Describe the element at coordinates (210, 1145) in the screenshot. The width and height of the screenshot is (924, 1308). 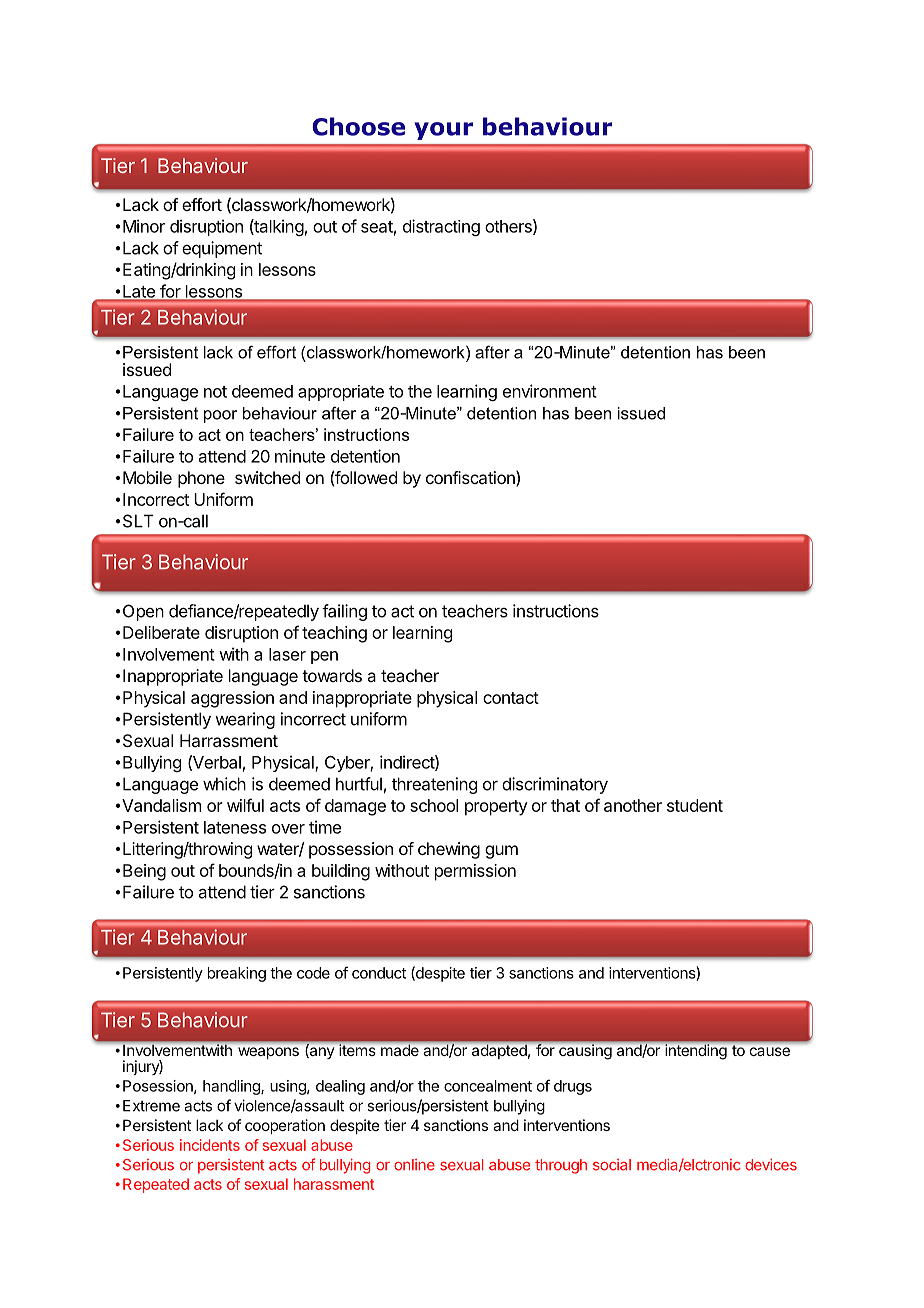
I see `incidents` at that location.
